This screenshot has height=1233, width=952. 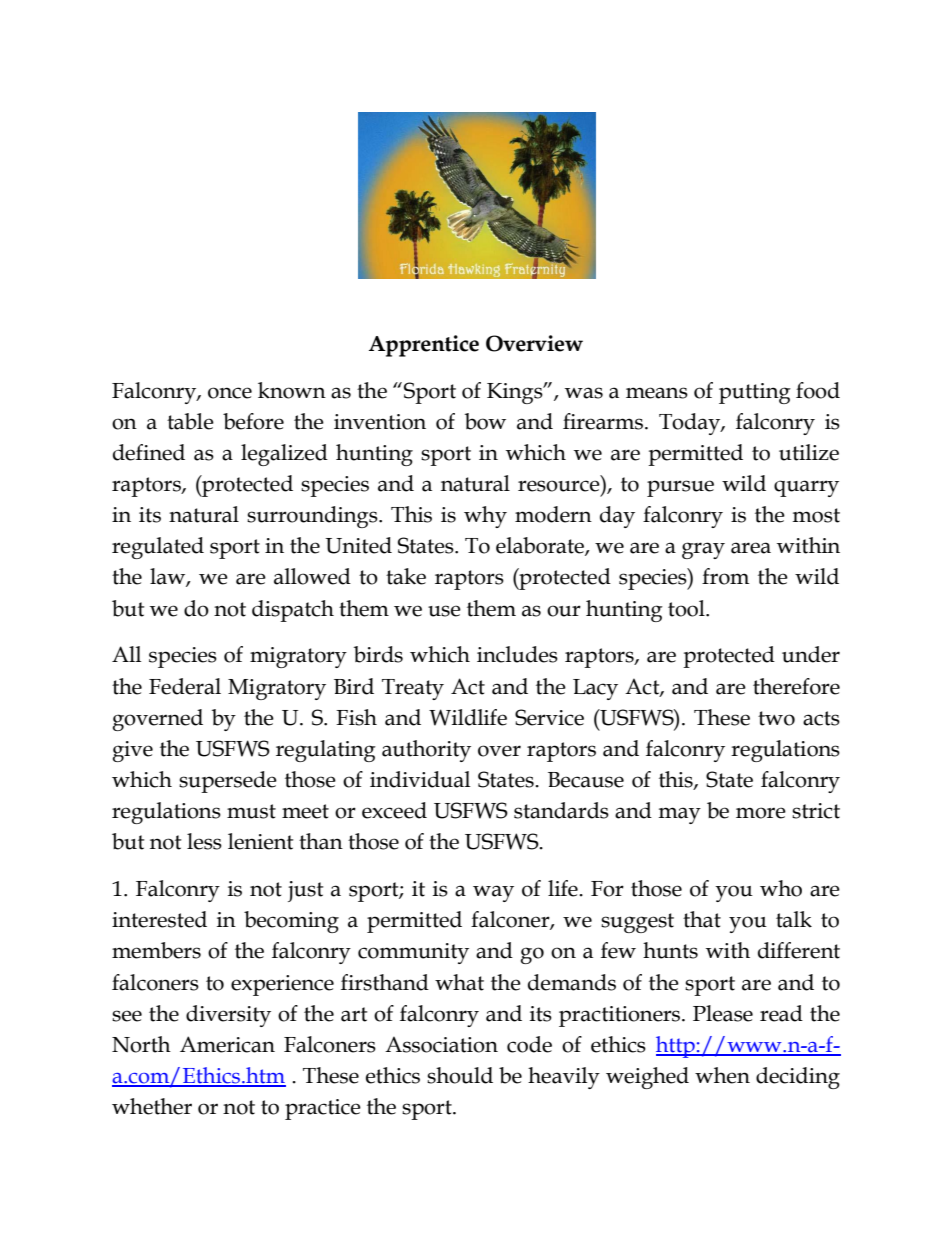 What do you see at coordinates (493, 893) in the screenshot?
I see `way` at bounding box center [493, 893].
